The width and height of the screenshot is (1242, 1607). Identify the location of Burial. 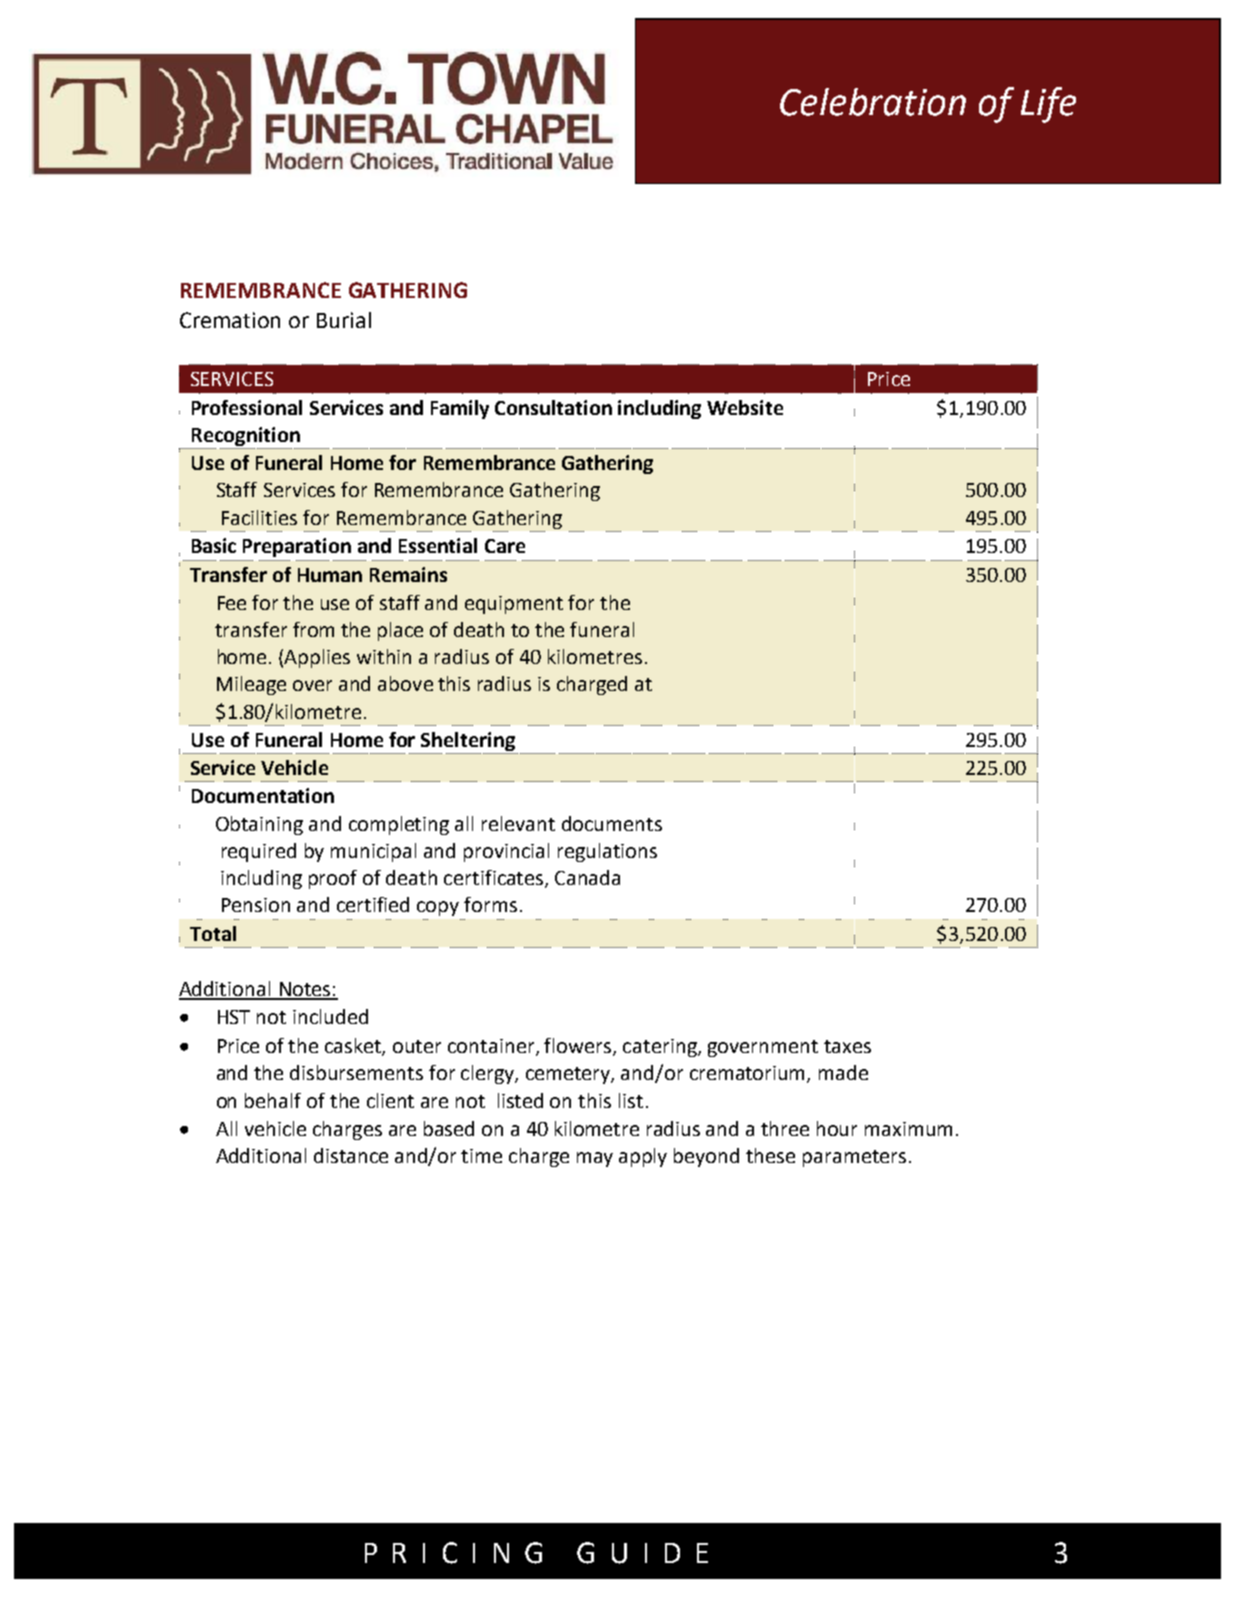
(344, 320).
